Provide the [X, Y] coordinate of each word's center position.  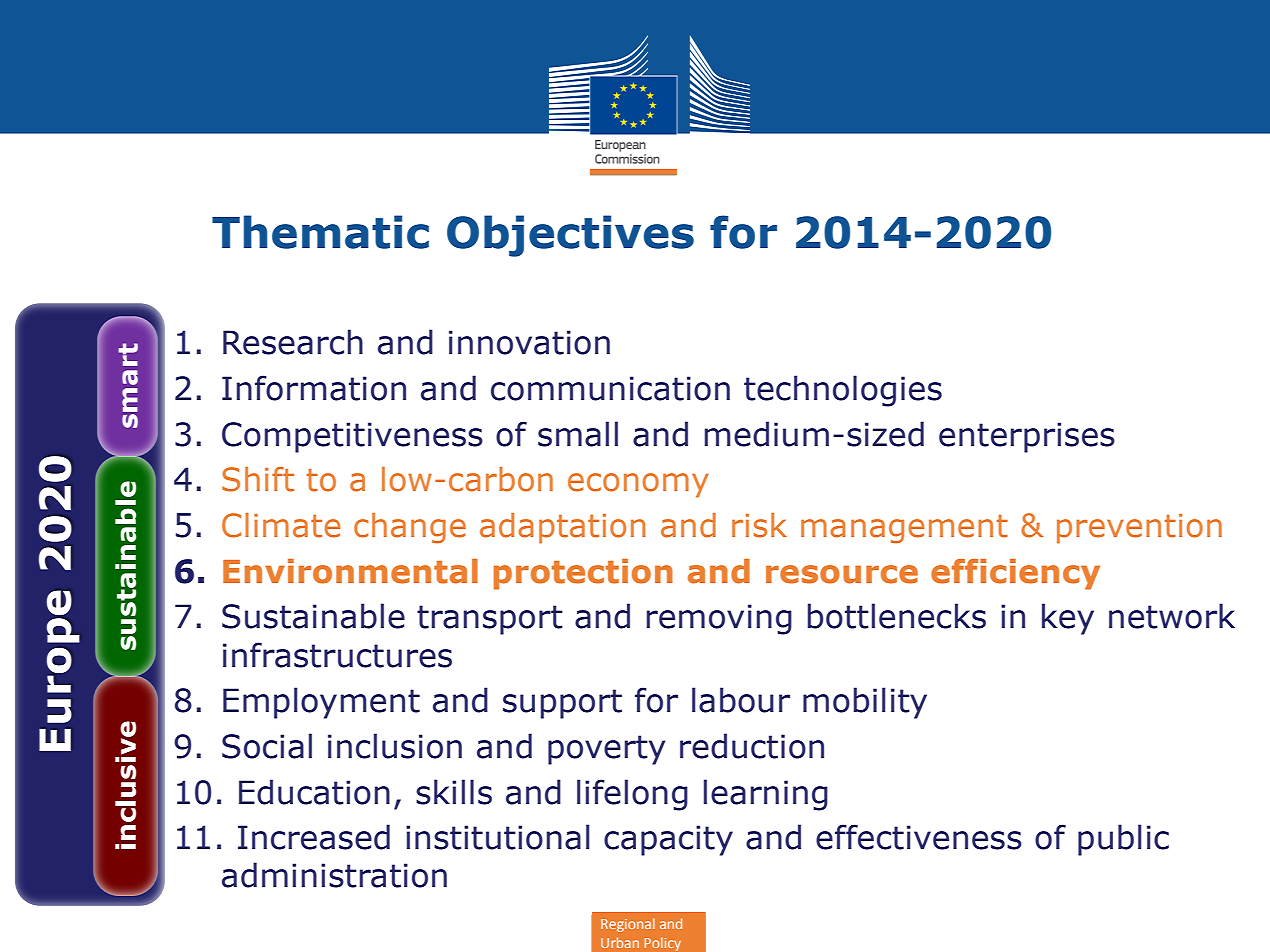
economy [638, 485]
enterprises [1027, 437]
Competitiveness [352, 437]
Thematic [320, 232]
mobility [865, 703]
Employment [321, 703]
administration [334, 875]
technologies [843, 391]
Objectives [570, 236]
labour [741, 700]
